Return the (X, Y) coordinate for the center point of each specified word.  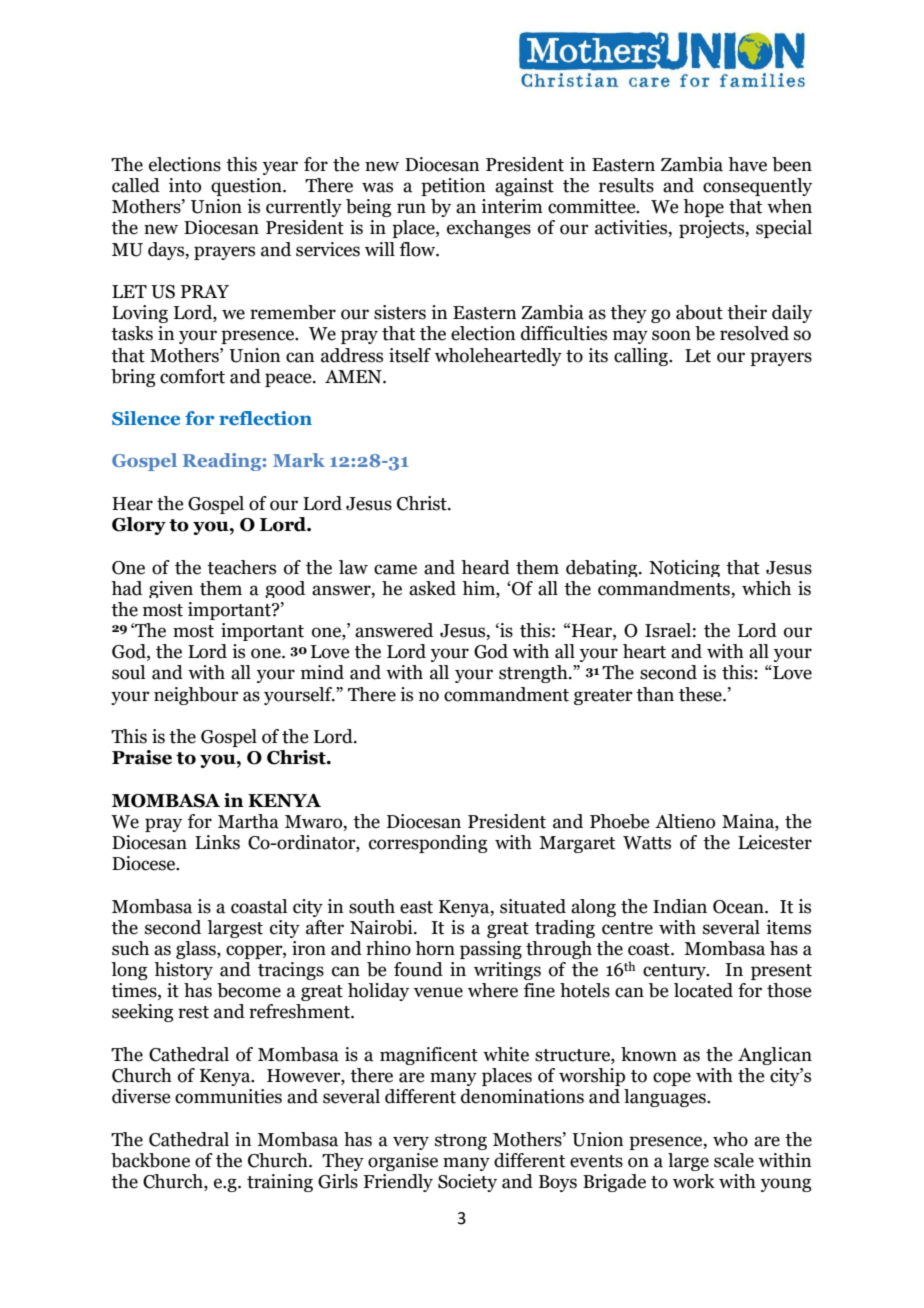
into (185, 185)
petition (453, 187)
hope (703, 208)
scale (734, 1160)
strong (461, 1142)
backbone (150, 1160)
